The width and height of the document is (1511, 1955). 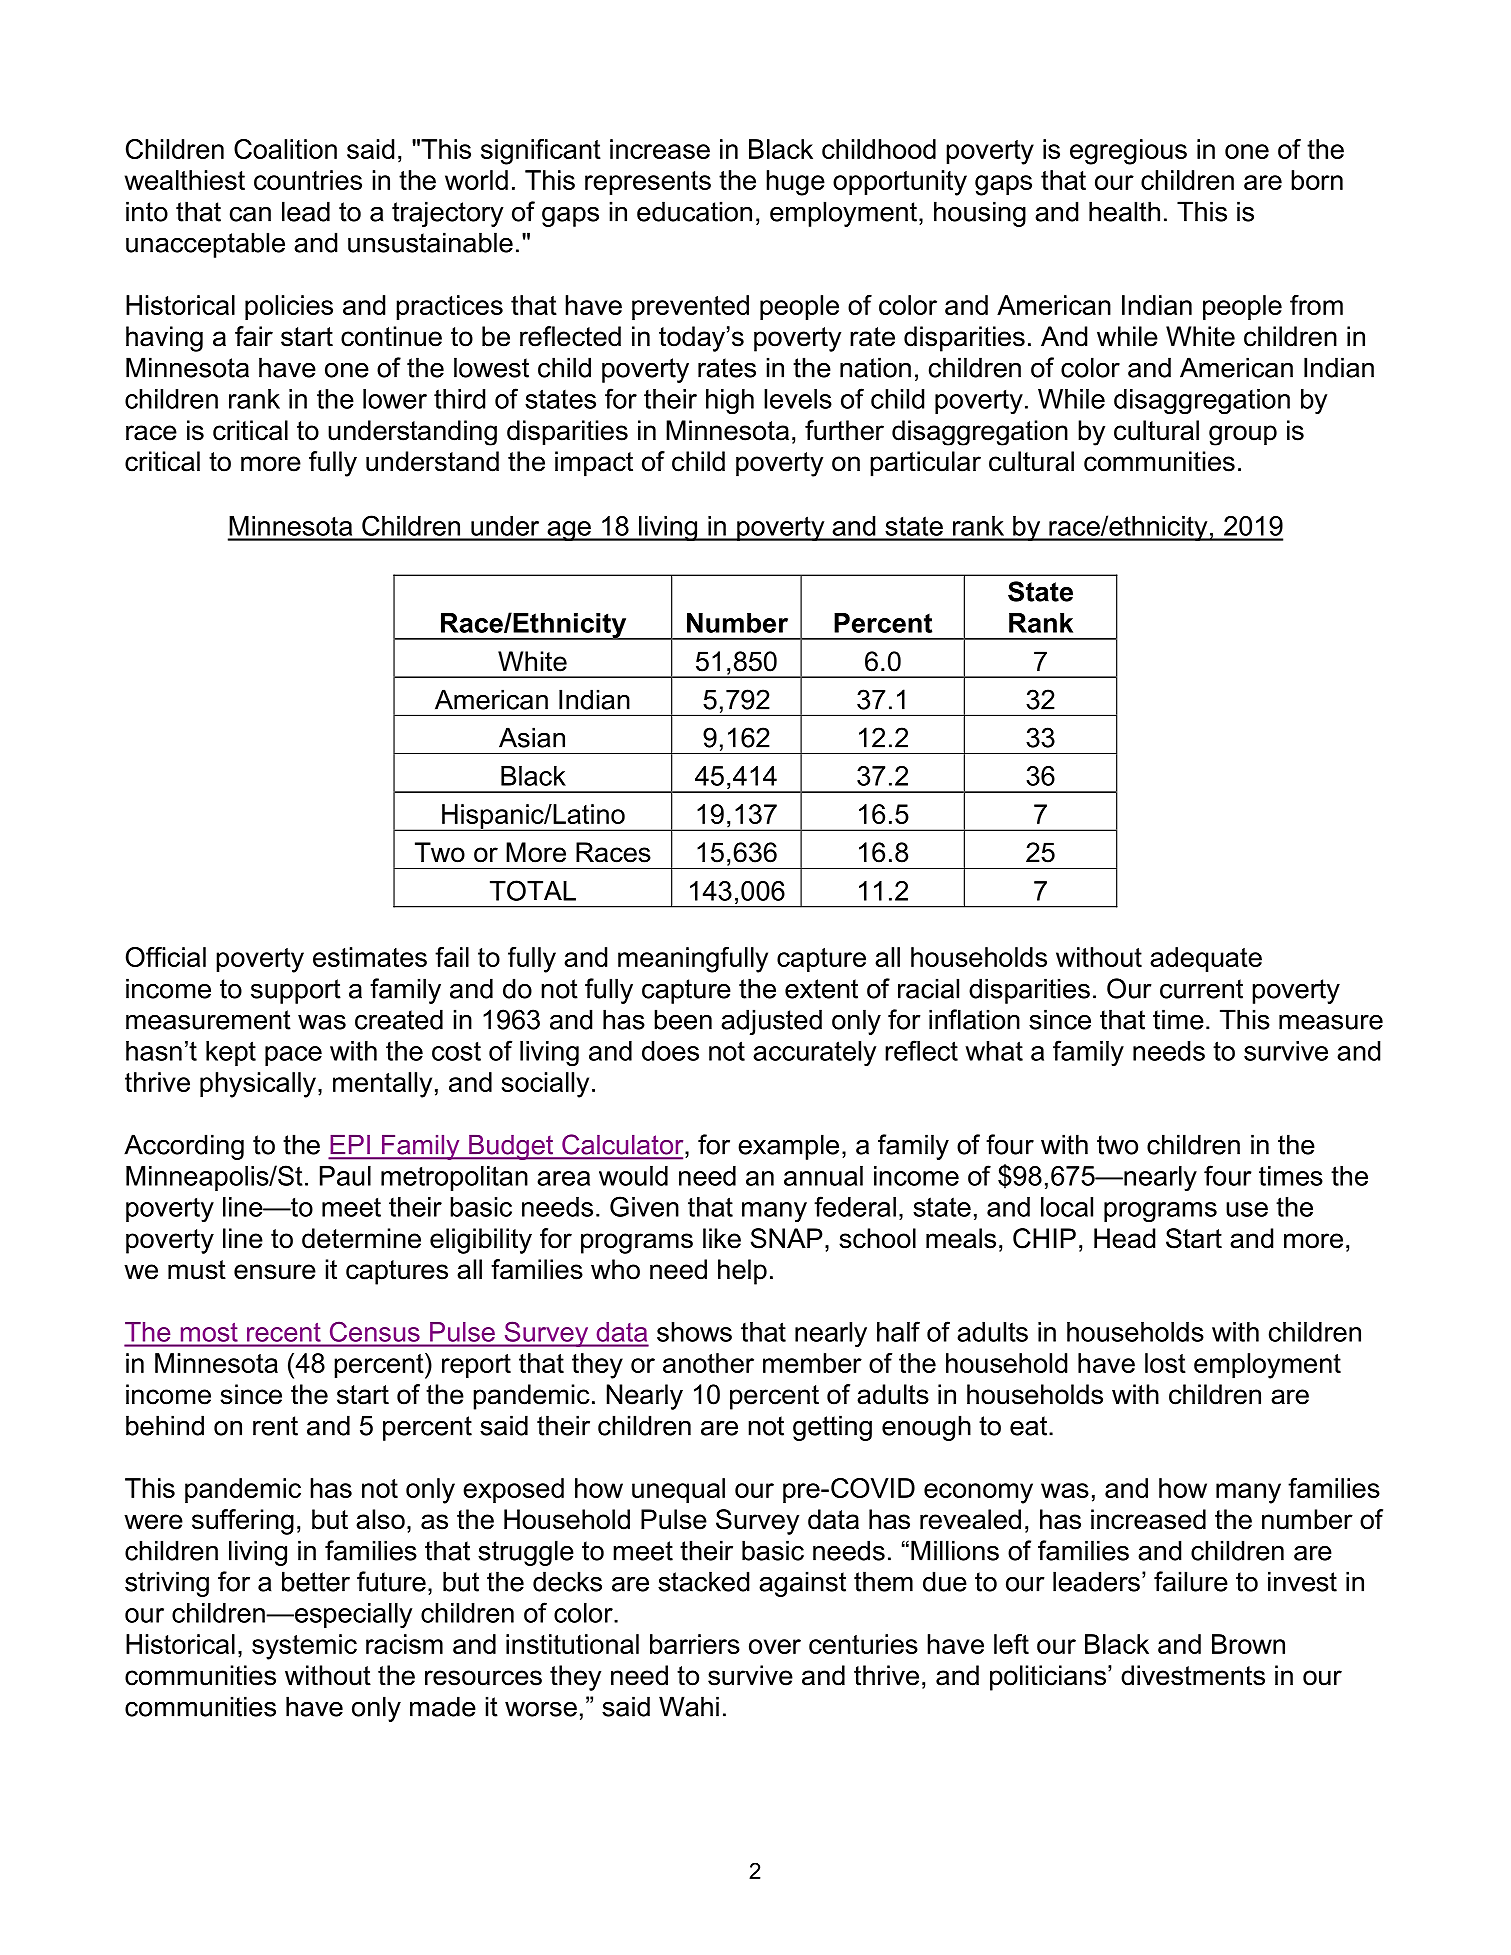 I want to click on Asian, so click(x=532, y=737).
